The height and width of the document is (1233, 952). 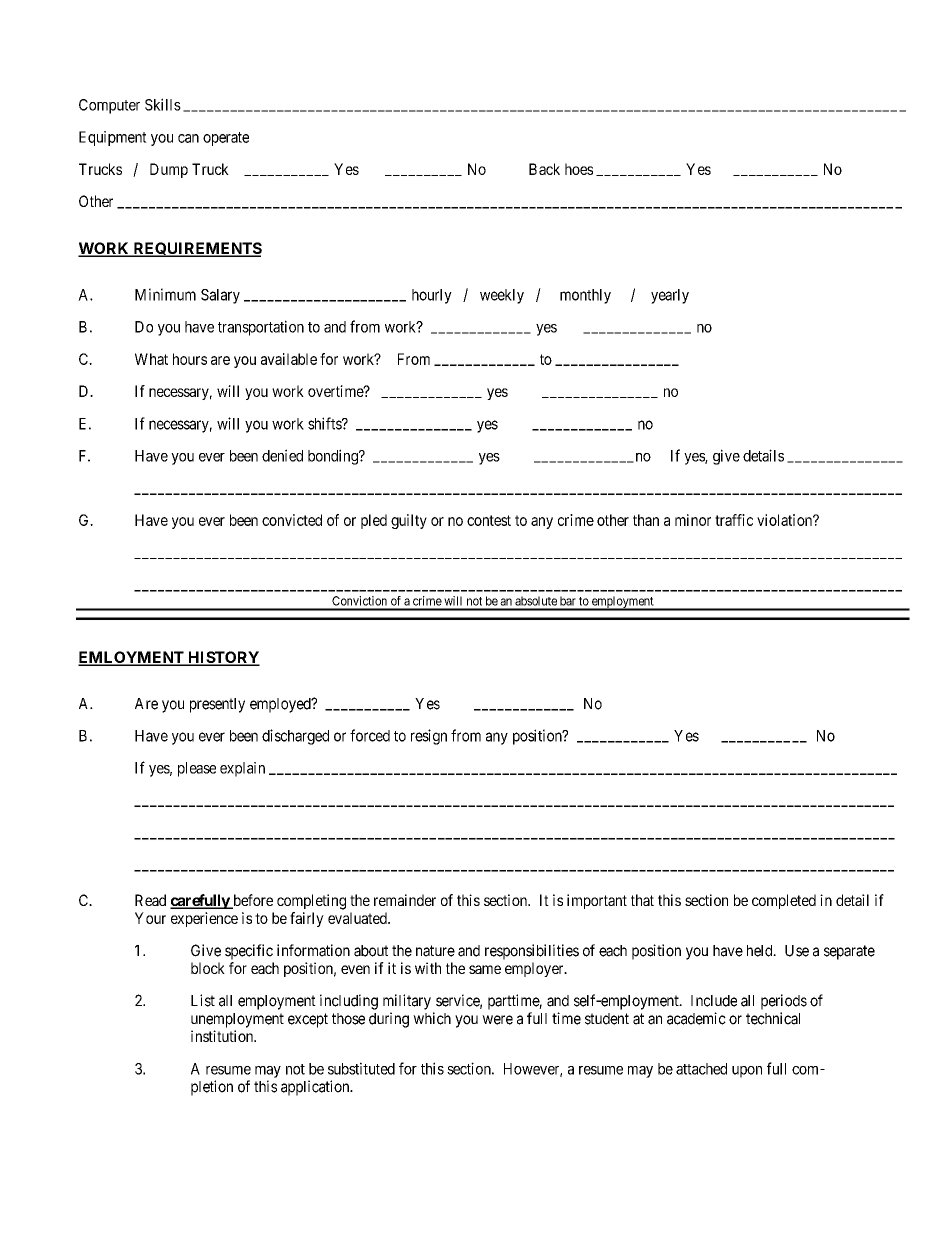 I want to click on completed, so click(x=784, y=901).
